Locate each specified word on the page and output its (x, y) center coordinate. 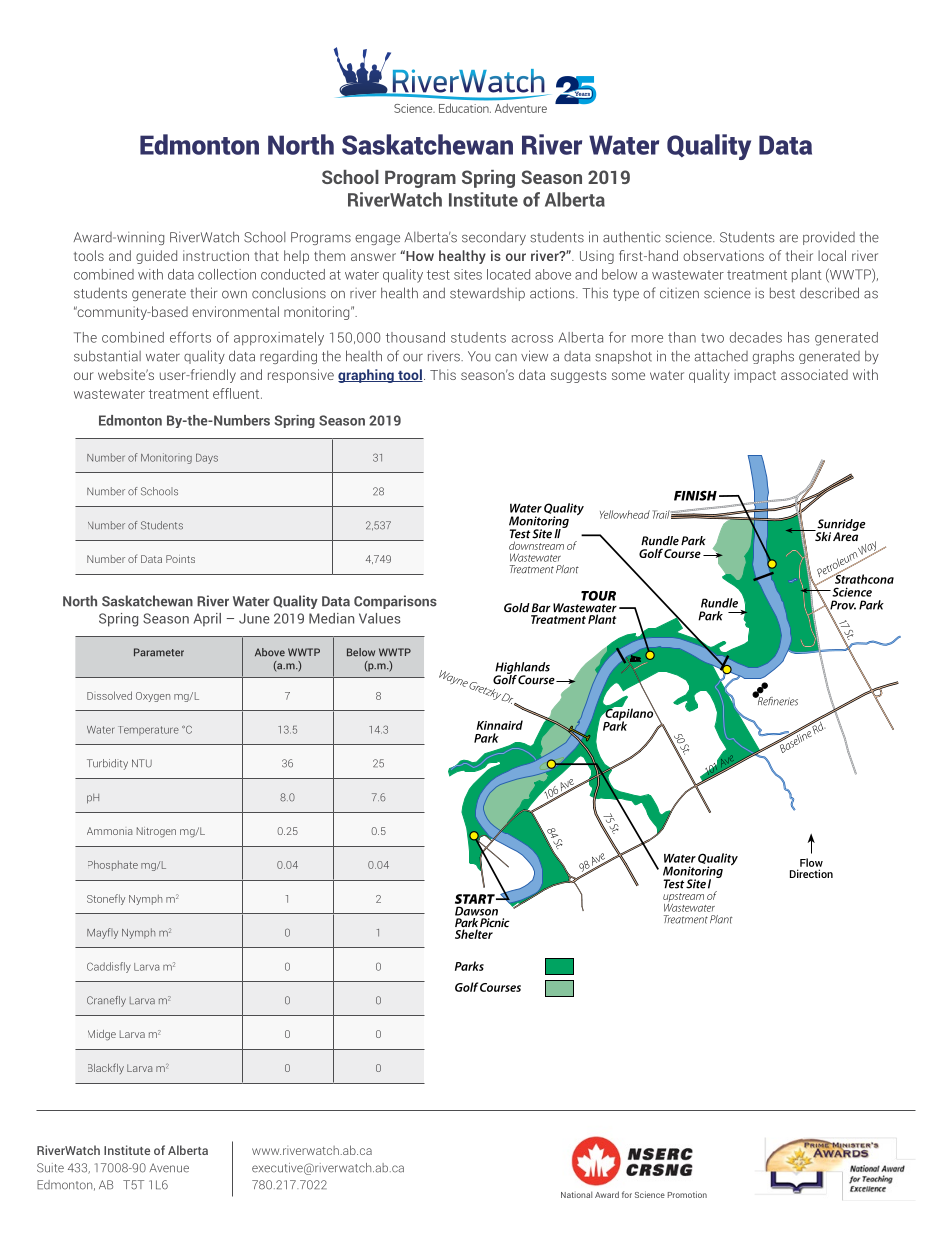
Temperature (148, 731)
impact (755, 376)
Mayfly (102, 933)
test (438, 275)
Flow (811, 862)
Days (207, 459)
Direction (811, 873)
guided (156, 257)
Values (380, 618)
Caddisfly (109, 967)
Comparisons (395, 602)
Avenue (169, 1168)
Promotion (687, 1194)
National (576, 1194)
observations (723, 255)
